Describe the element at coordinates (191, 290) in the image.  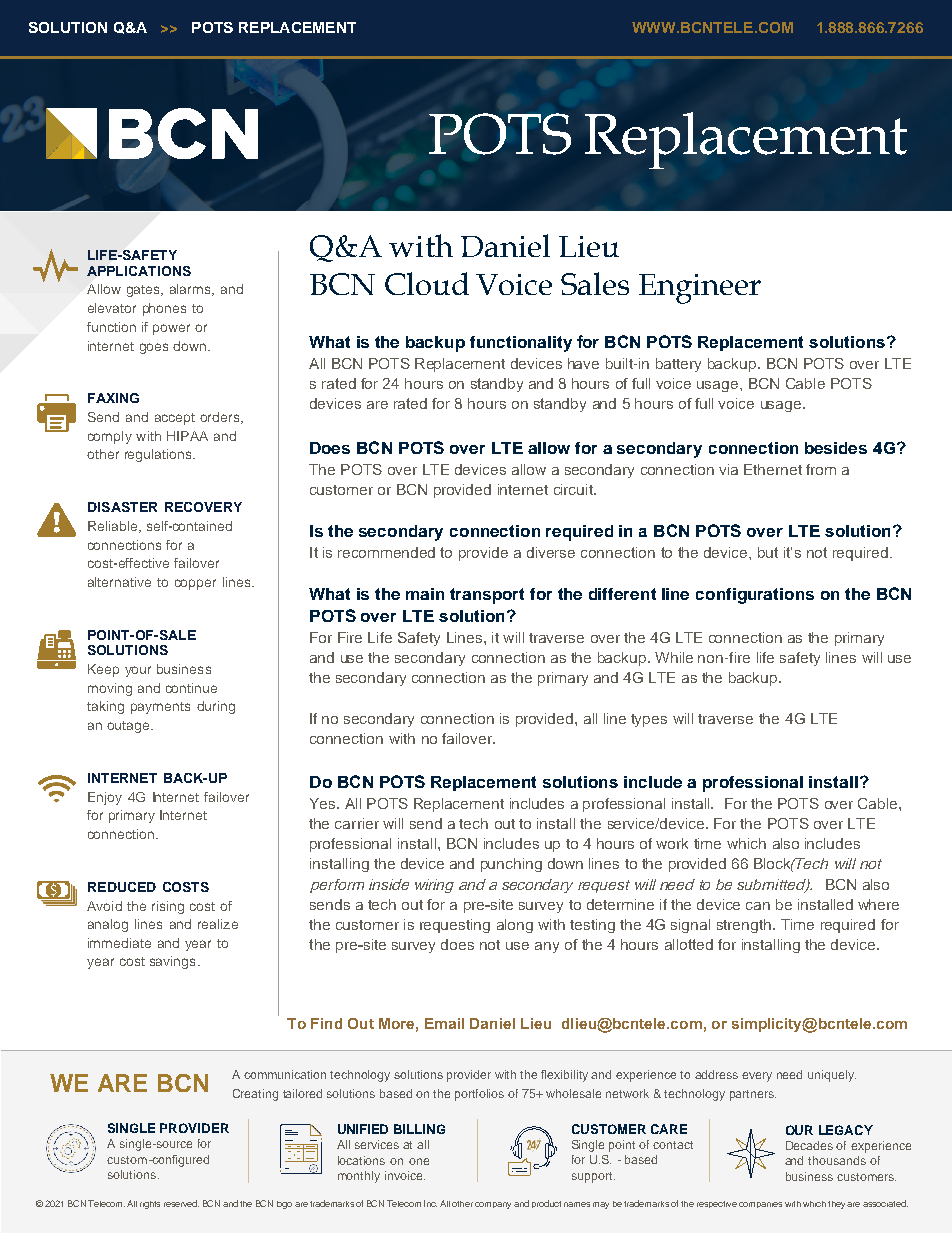
I see `alarms` at that location.
